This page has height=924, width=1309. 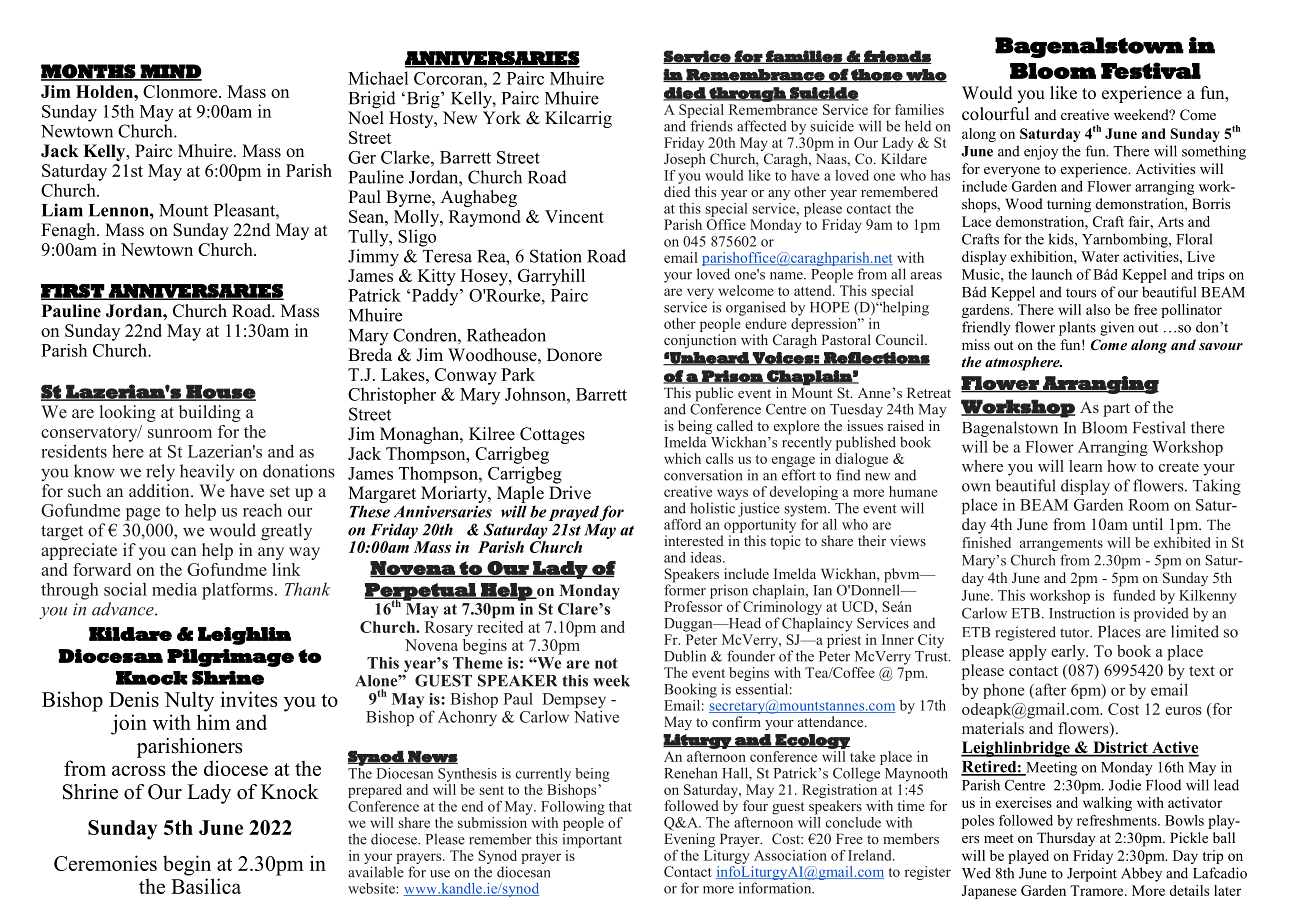 What do you see at coordinates (73, 292) in the page?
I see `FIRST` at bounding box center [73, 292].
